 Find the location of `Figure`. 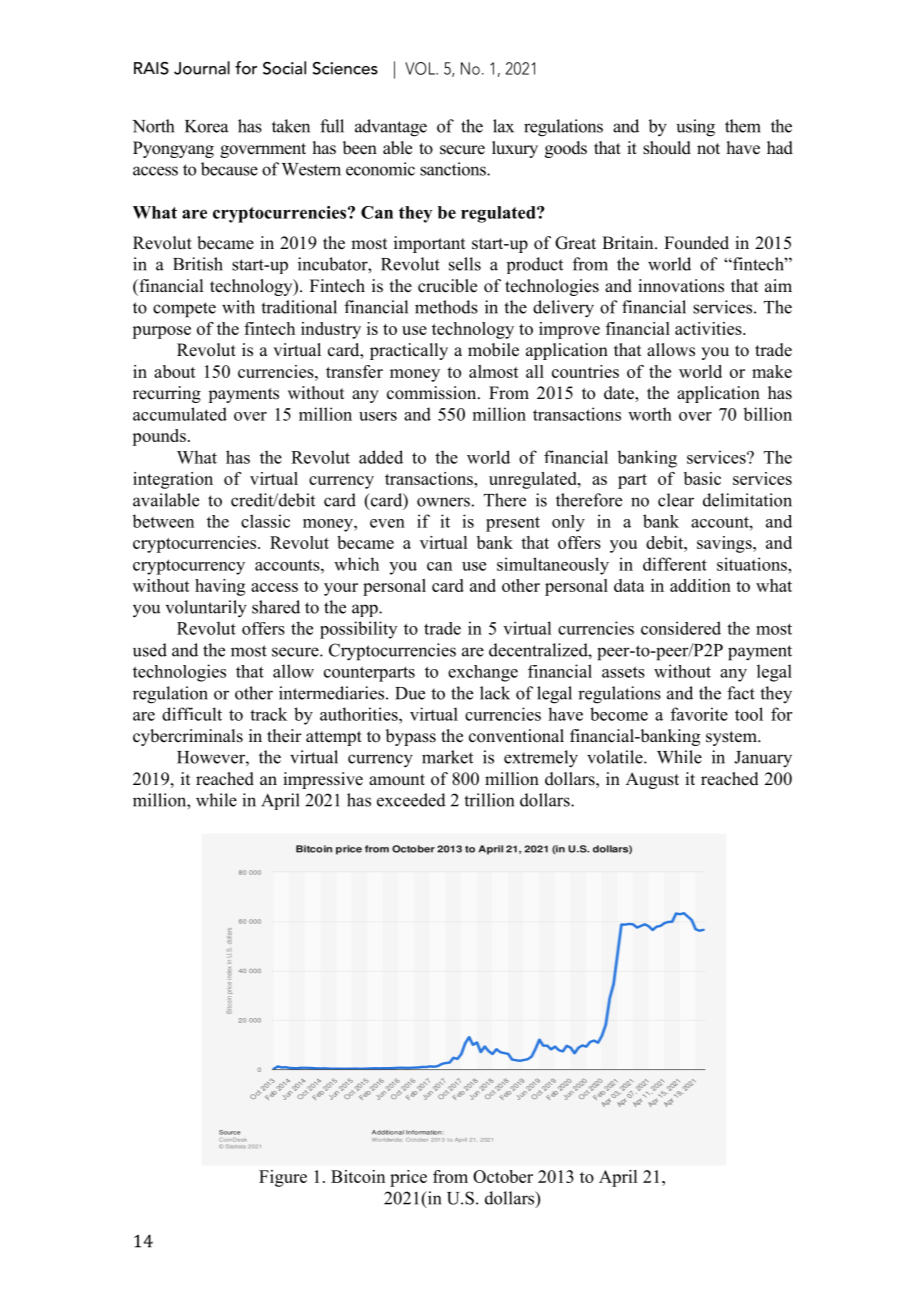

Figure is located at coordinates (283, 1178).
